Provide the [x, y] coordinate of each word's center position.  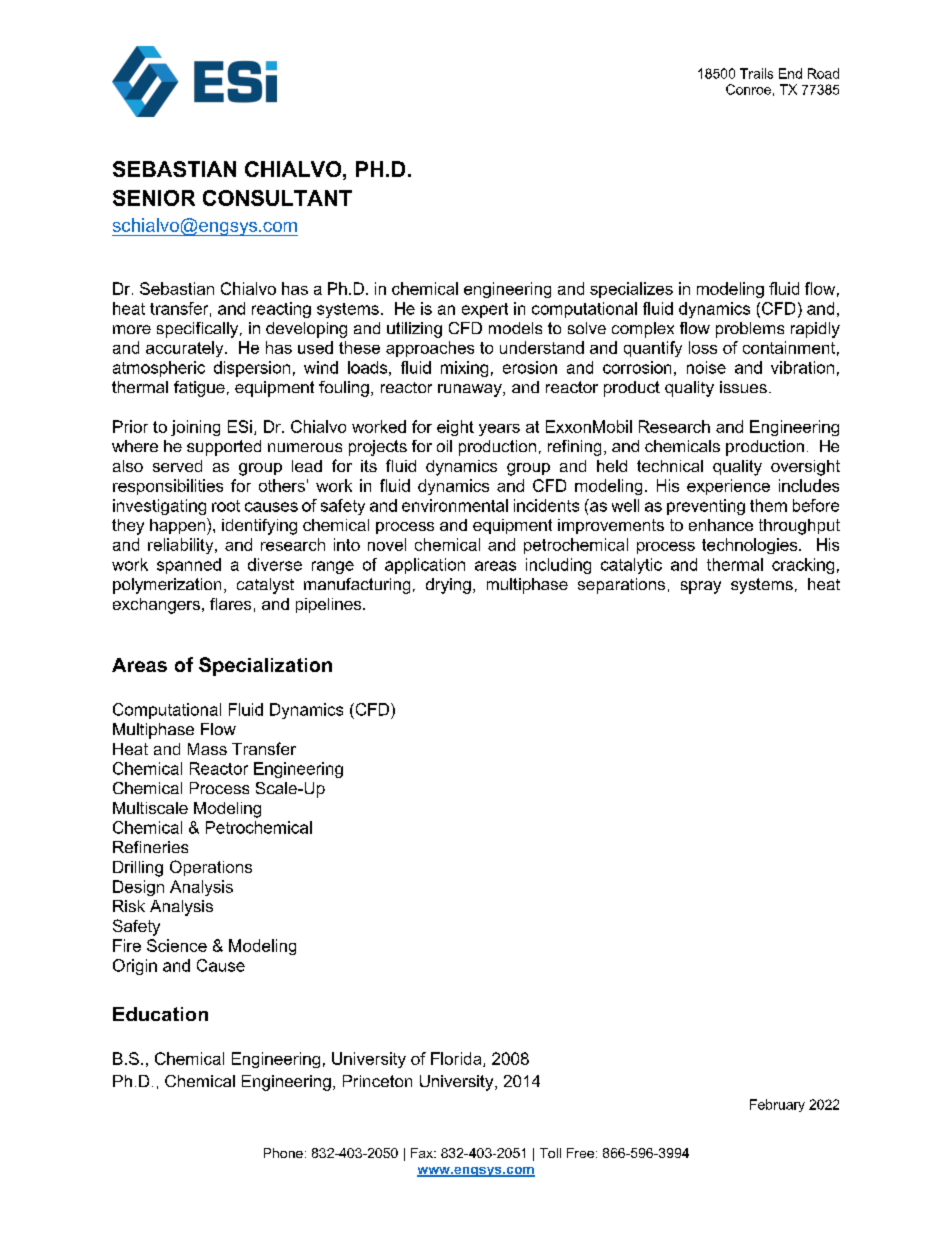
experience [728, 487]
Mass [207, 749]
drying [448, 586]
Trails [756, 73]
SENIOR [154, 198]
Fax [423, 1153]
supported [224, 448]
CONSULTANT [277, 198]
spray [701, 587]
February [777, 1105]
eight [455, 428]
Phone [283, 1153]
